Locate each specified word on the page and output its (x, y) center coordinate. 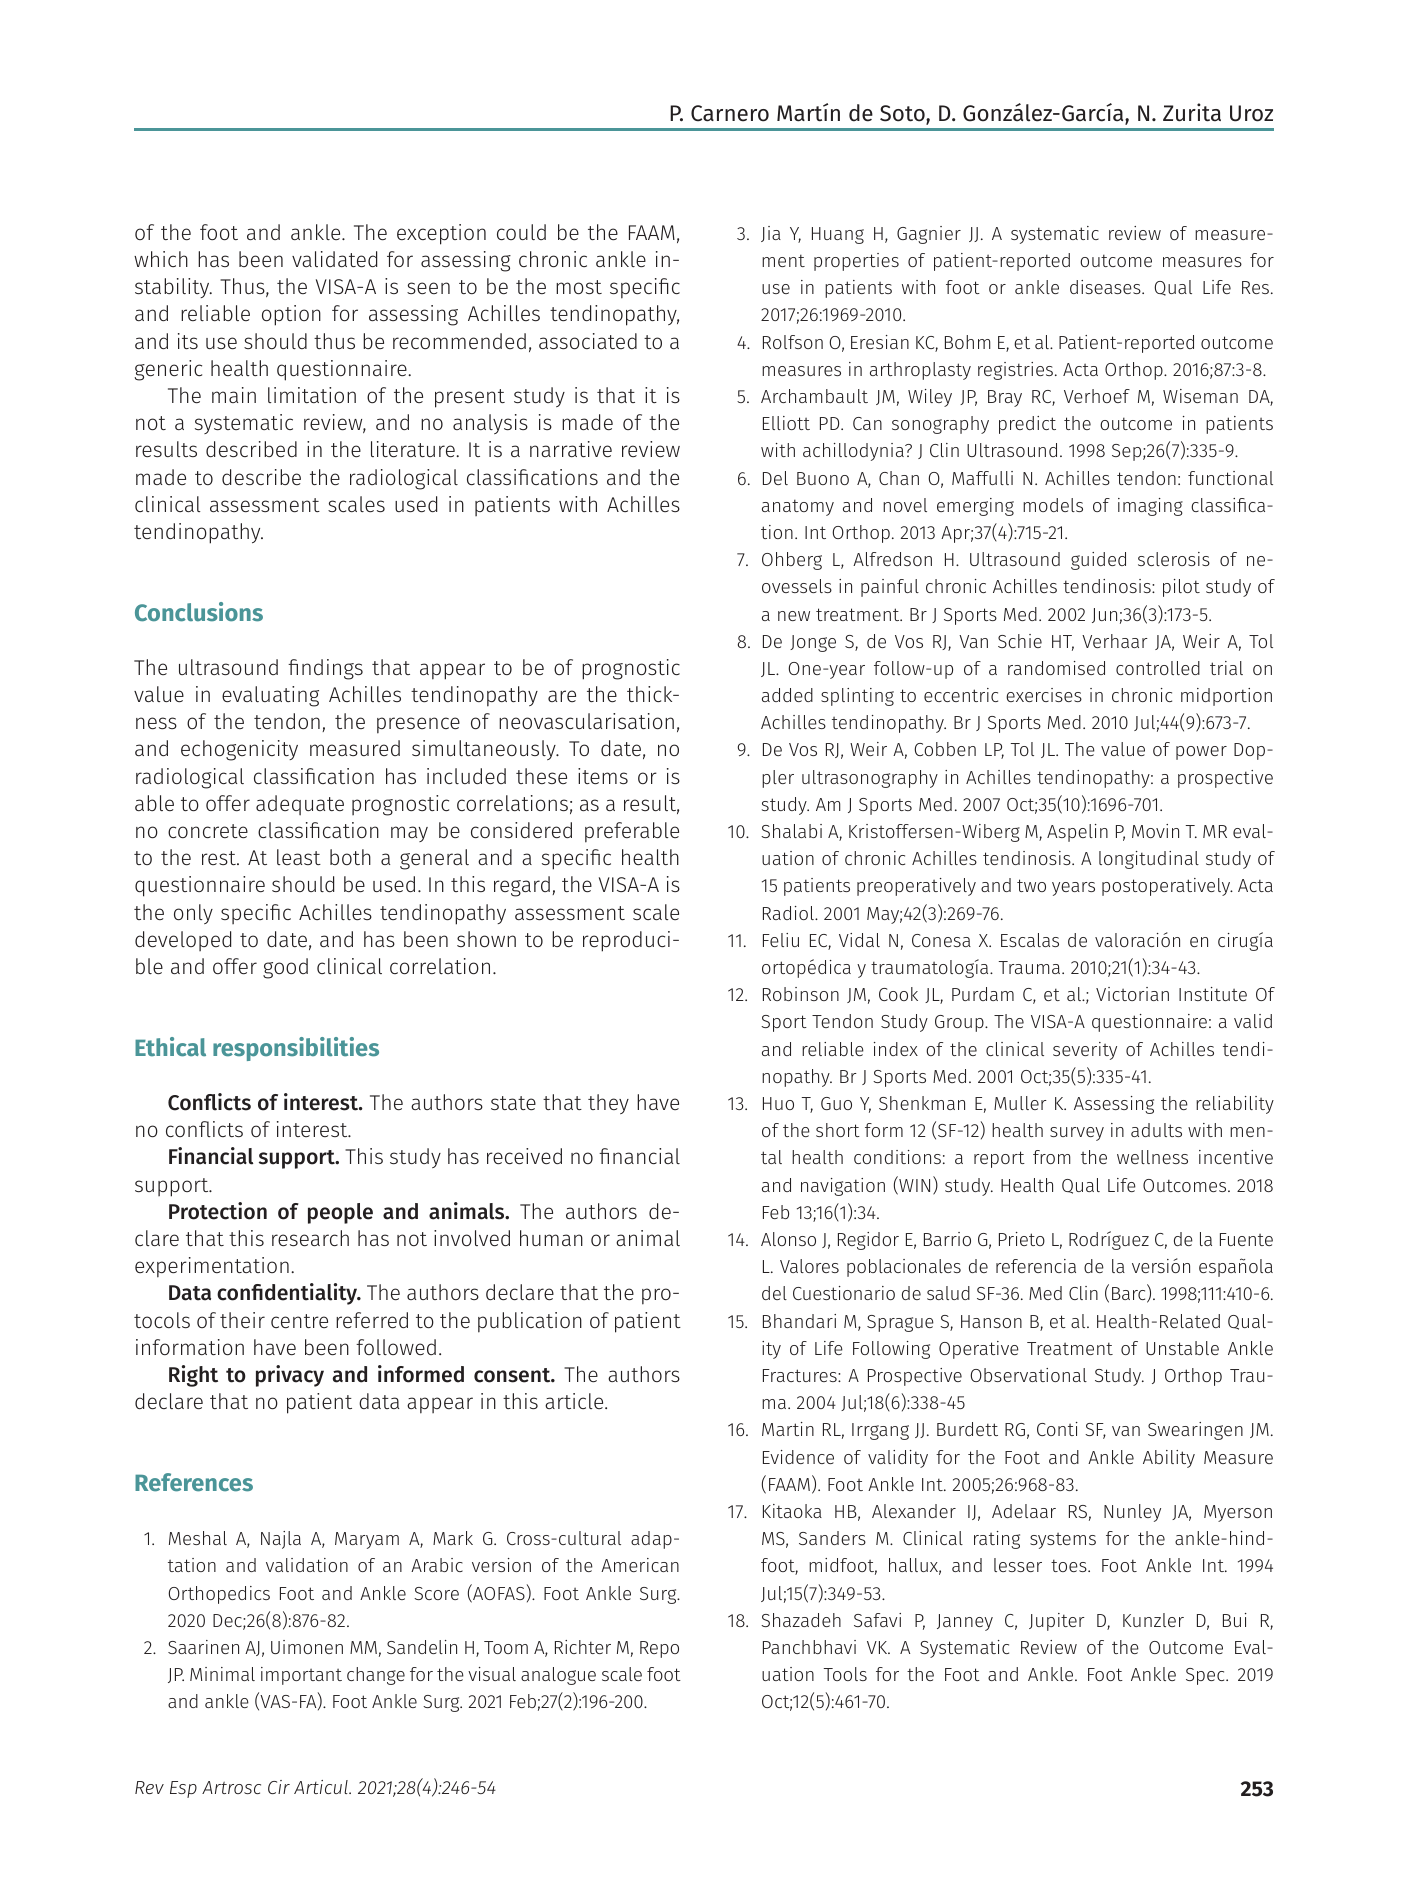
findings (325, 669)
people (340, 1213)
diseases (1106, 287)
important (301, 1676)
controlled (1158, 668)
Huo (778, 1103)
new (794, 616)
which (161, 259)
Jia (771, 234)
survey (1077, 1134)
